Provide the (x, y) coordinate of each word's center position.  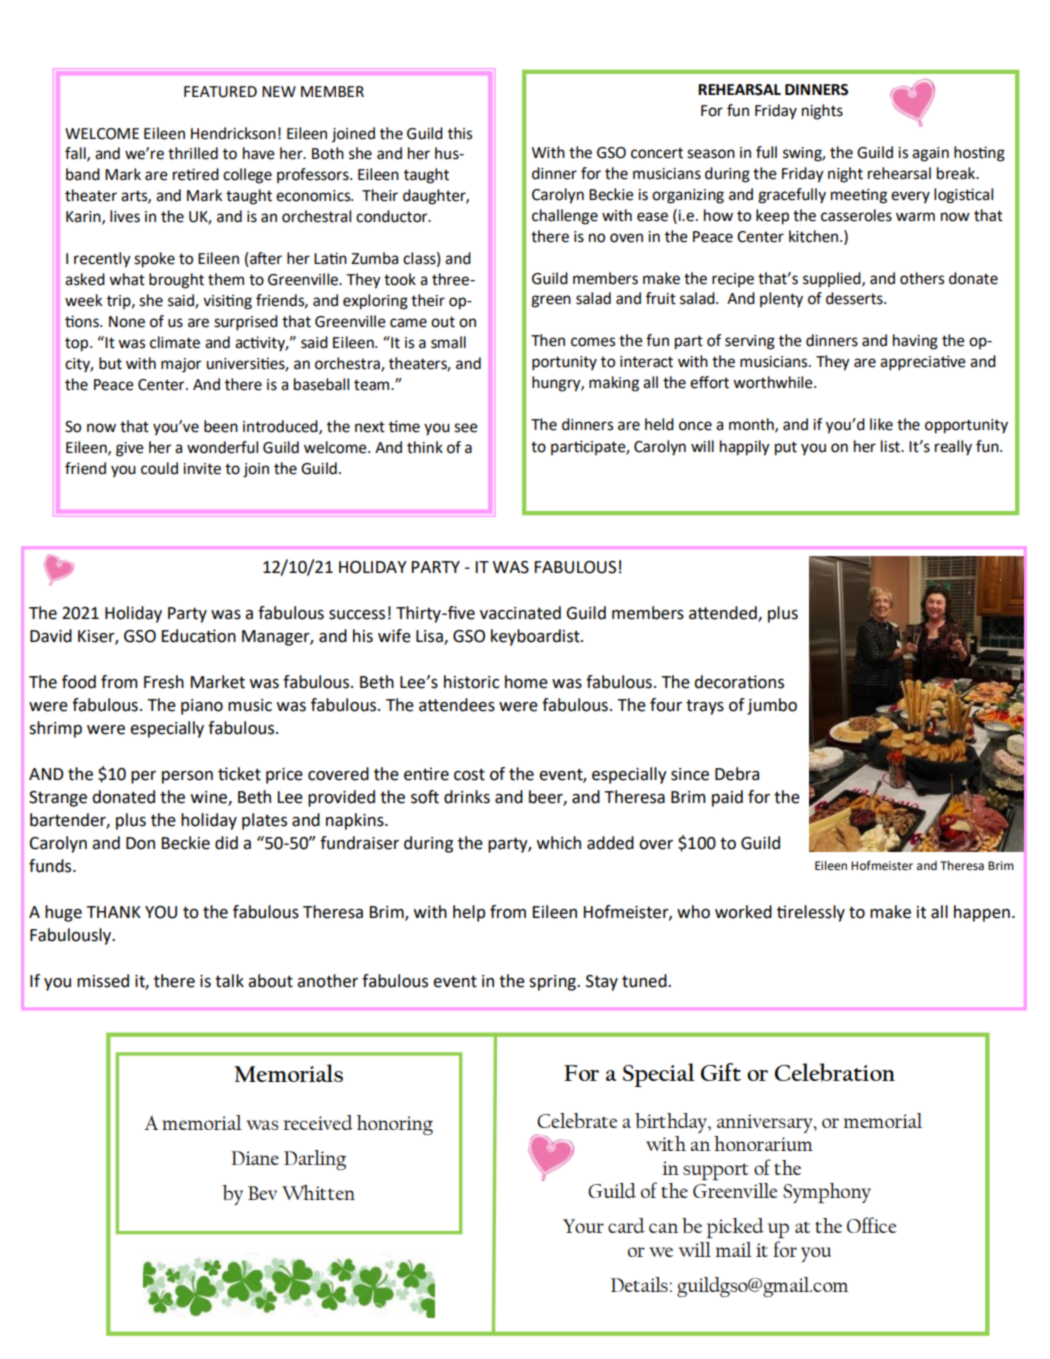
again (930, 154)
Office (872, 1225)
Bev (262, 1193)
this (460, 133)
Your (583, 1226)
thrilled (193, 153)
